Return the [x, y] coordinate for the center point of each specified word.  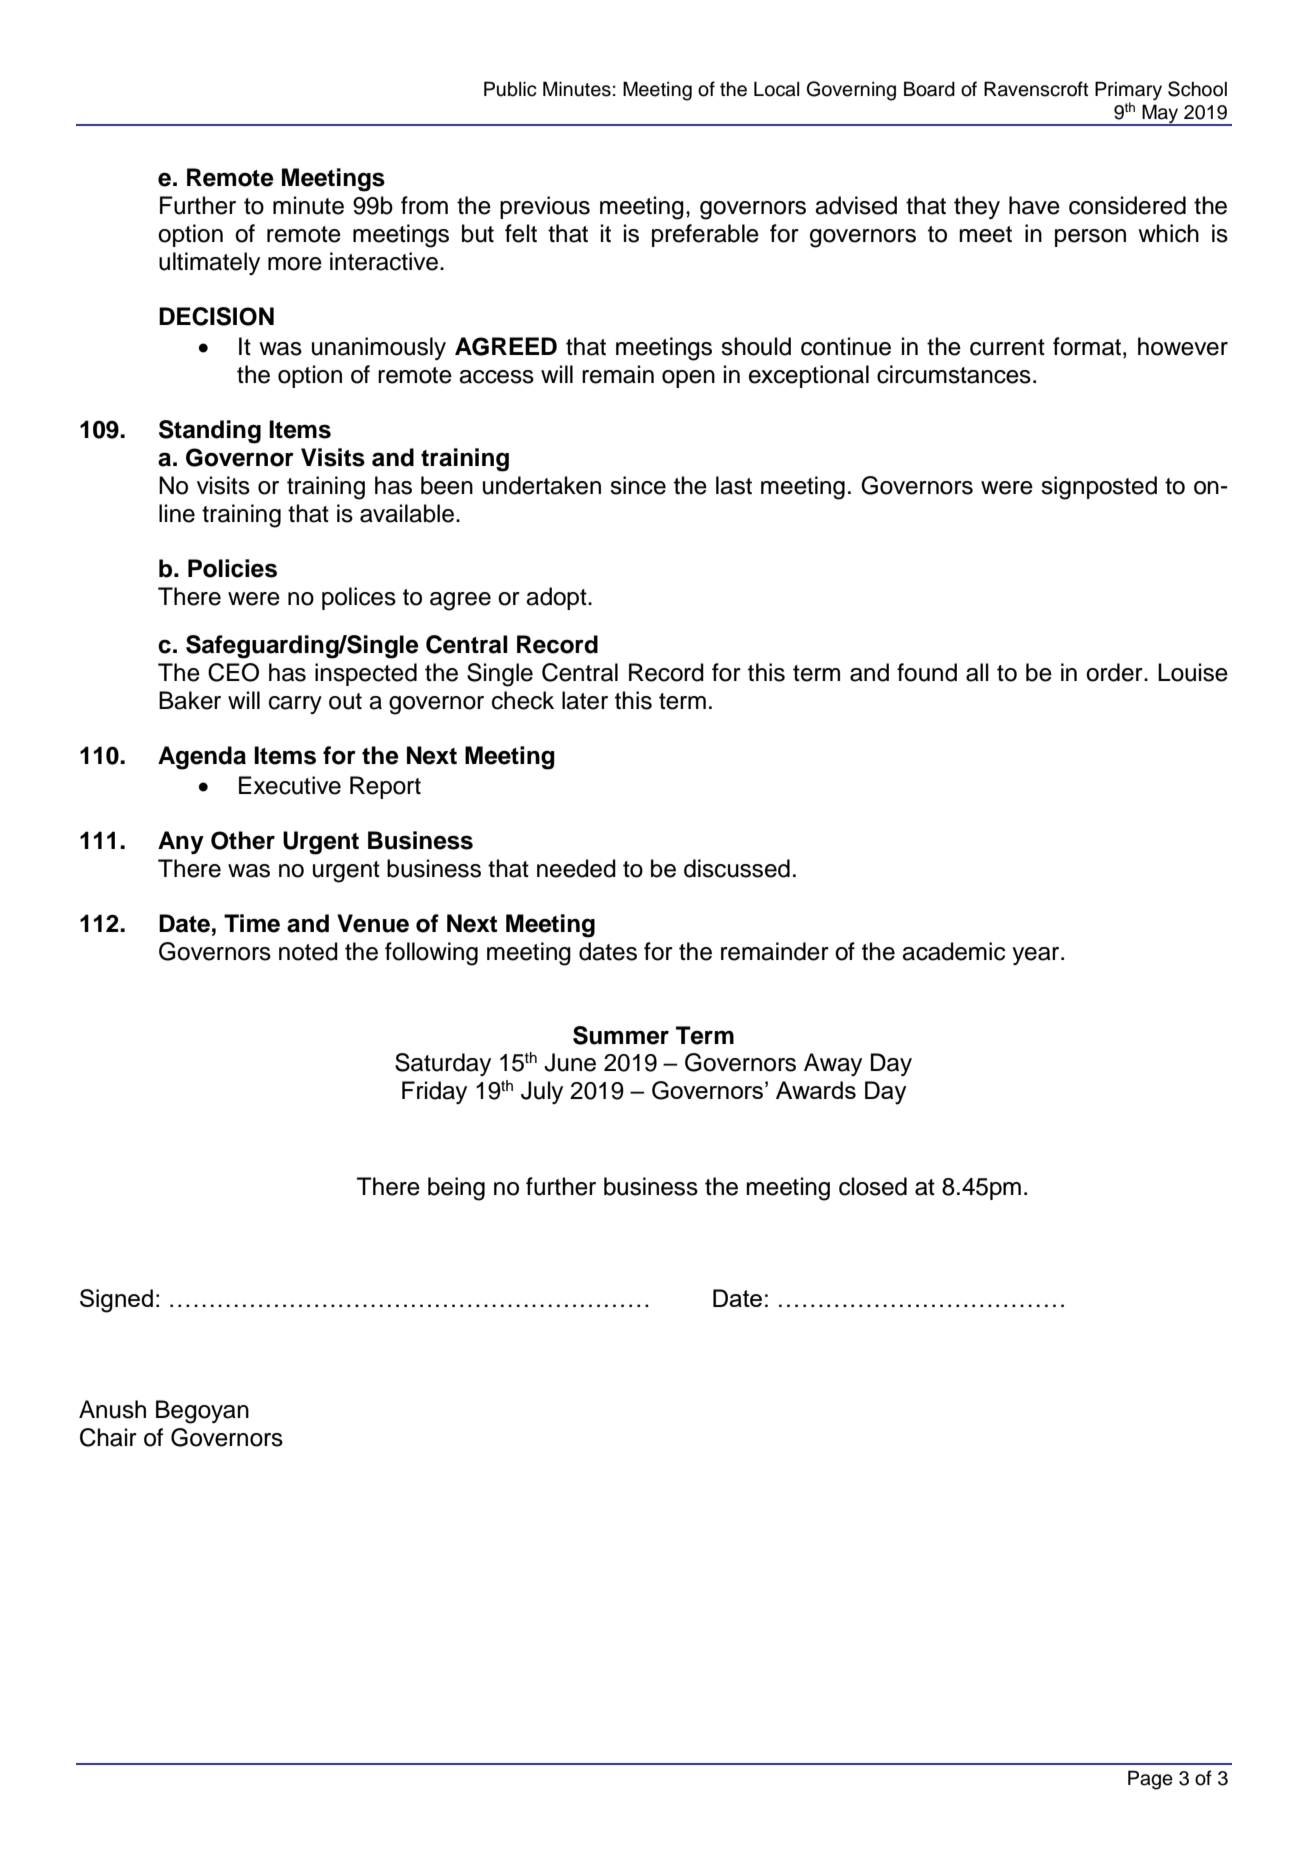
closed [873, 1186]
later [585, 700]
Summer [621, 1035]
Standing [210, 432]
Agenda [202, 758]
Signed [116, 1301]
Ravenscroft [1036, 89]
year [1037, 956]
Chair [108, 1437]
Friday [434, 1092]
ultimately [209, 263]
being [456, 1189]
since [638, 485]
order [1115, 672]
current [1007, 347]
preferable [705, 235]
